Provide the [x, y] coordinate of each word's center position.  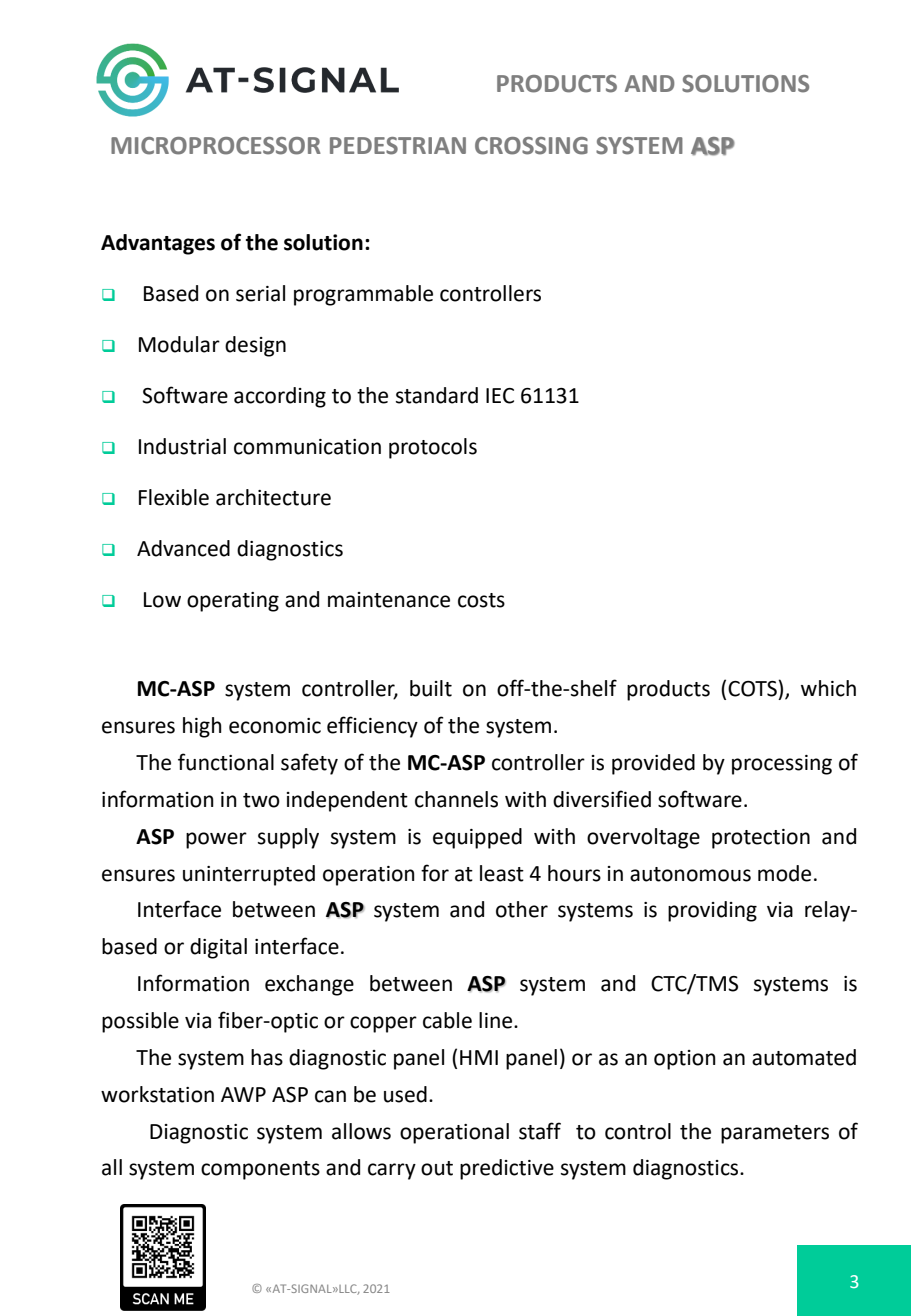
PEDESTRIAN [398, 146]
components [260, 1170]
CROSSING [531, 146]
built [431, 688]
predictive [507, 1169]
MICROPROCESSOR [216, 146]
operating [233, 602]
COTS [753, 688]
